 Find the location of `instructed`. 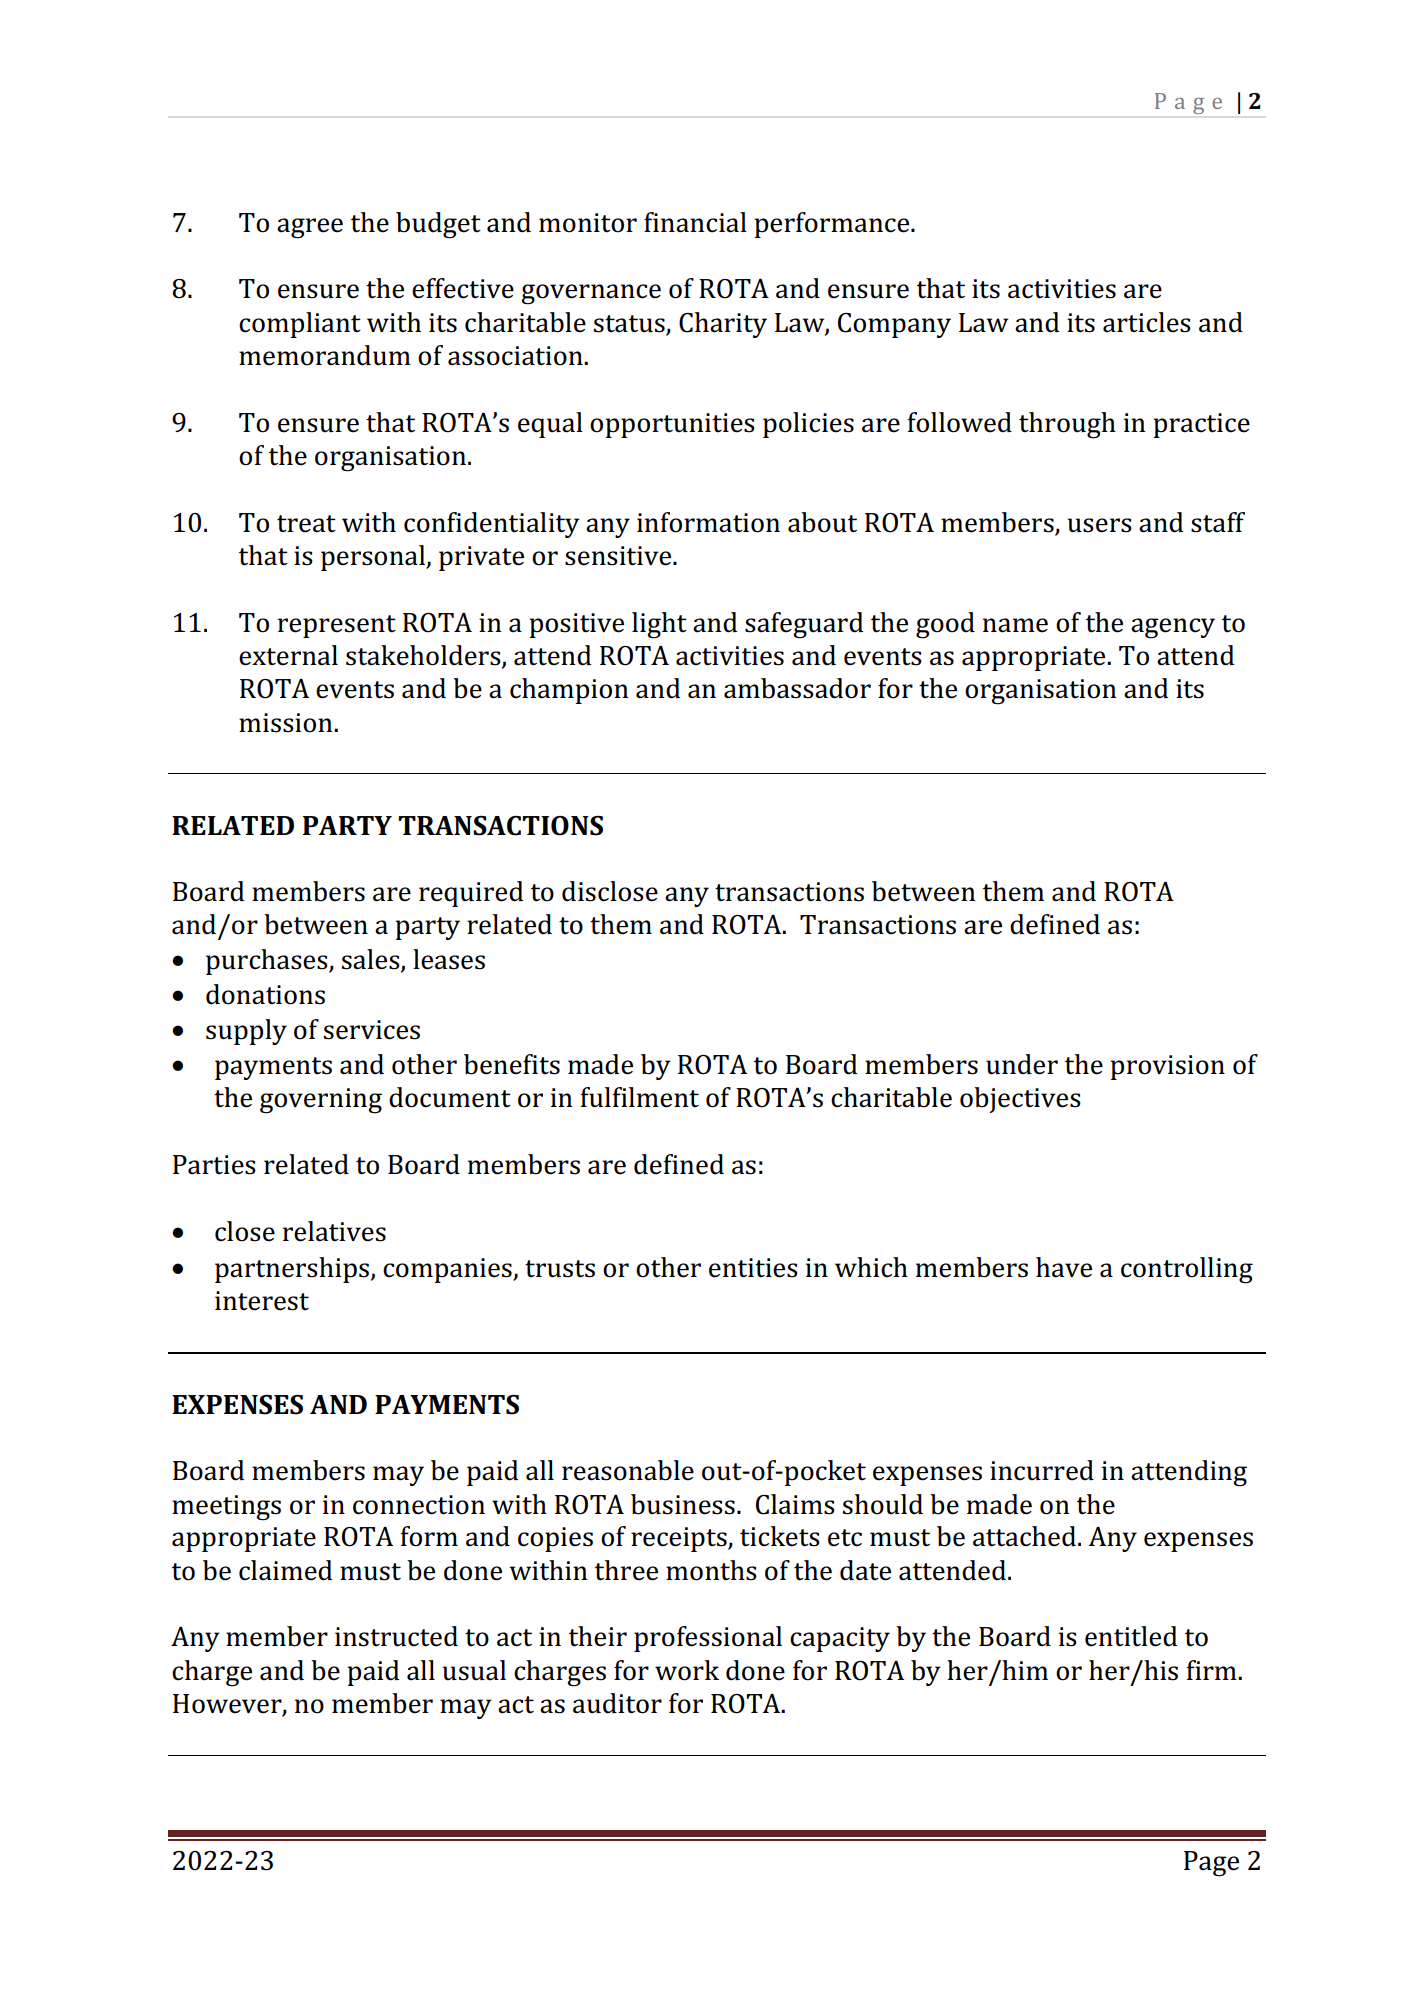

instructed is located at coordinates (396, 1636).
